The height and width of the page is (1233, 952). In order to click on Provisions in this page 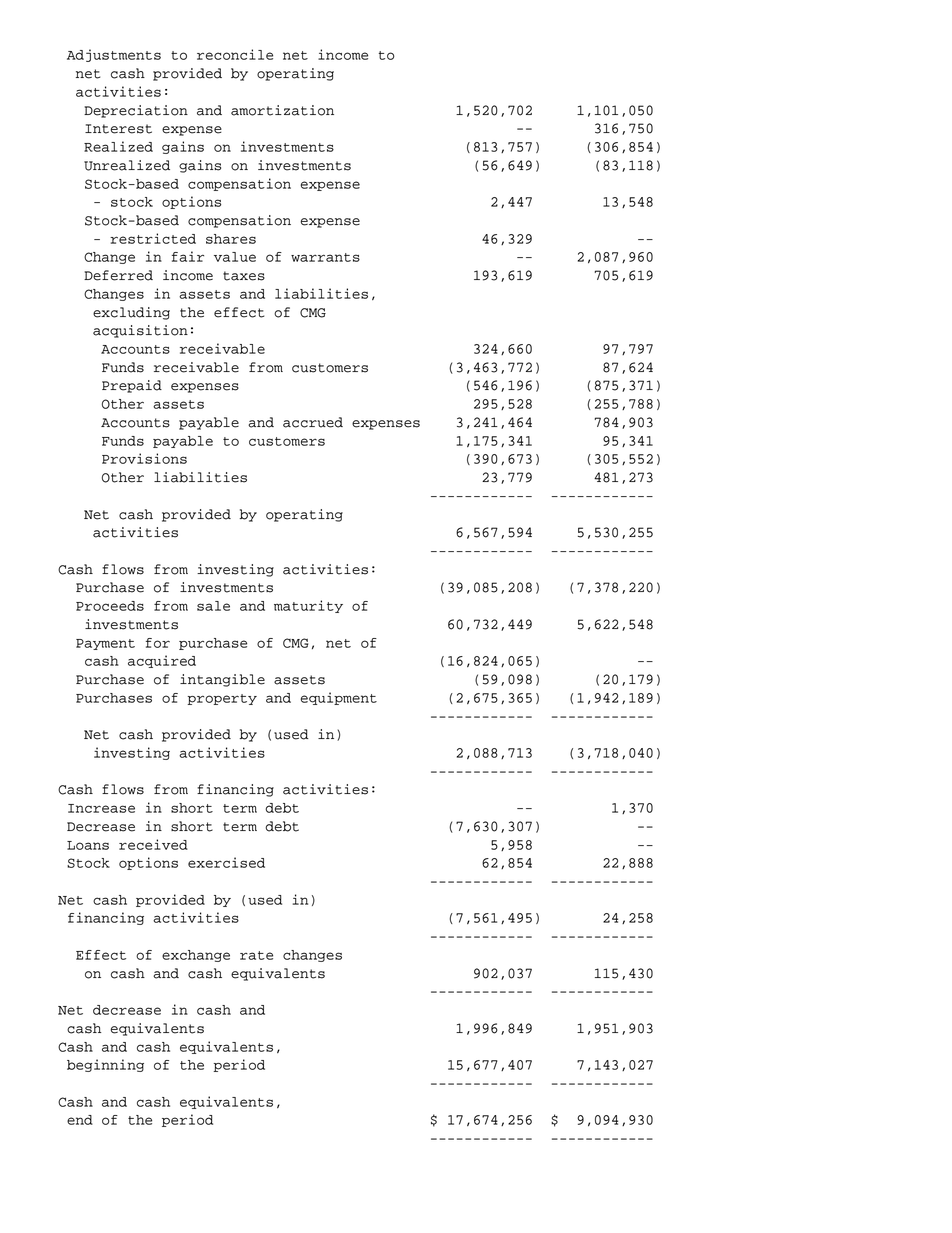, I will do `click(144, 458)`.
